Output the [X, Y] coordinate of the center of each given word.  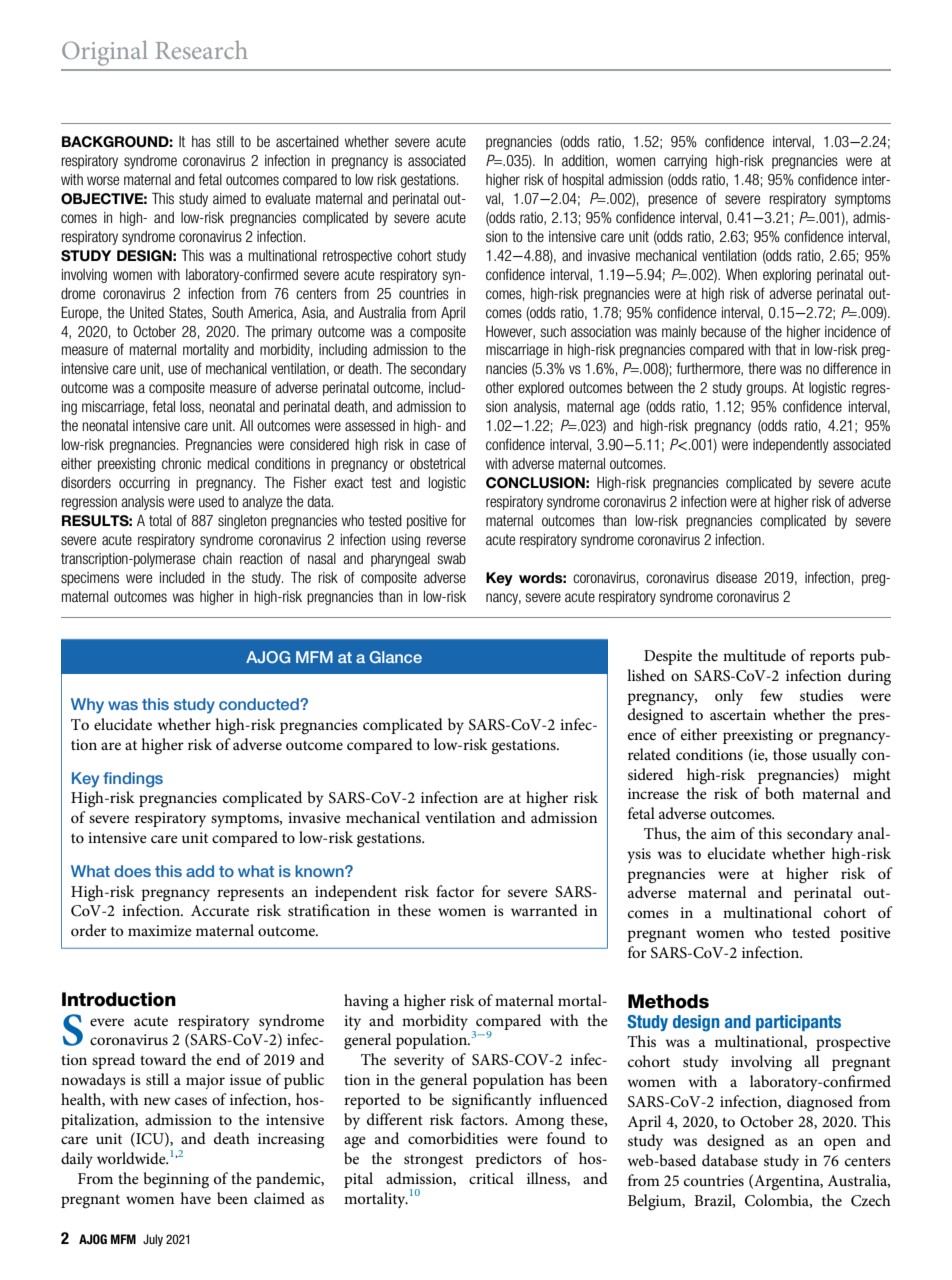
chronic [181, 463]
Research [201, 50]
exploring [787, 276]
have [195, 1198]
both [779, 793]
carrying [685, 162]
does [132, 871]
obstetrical [437, 463]
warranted [544, 910]
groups [766, 390]
